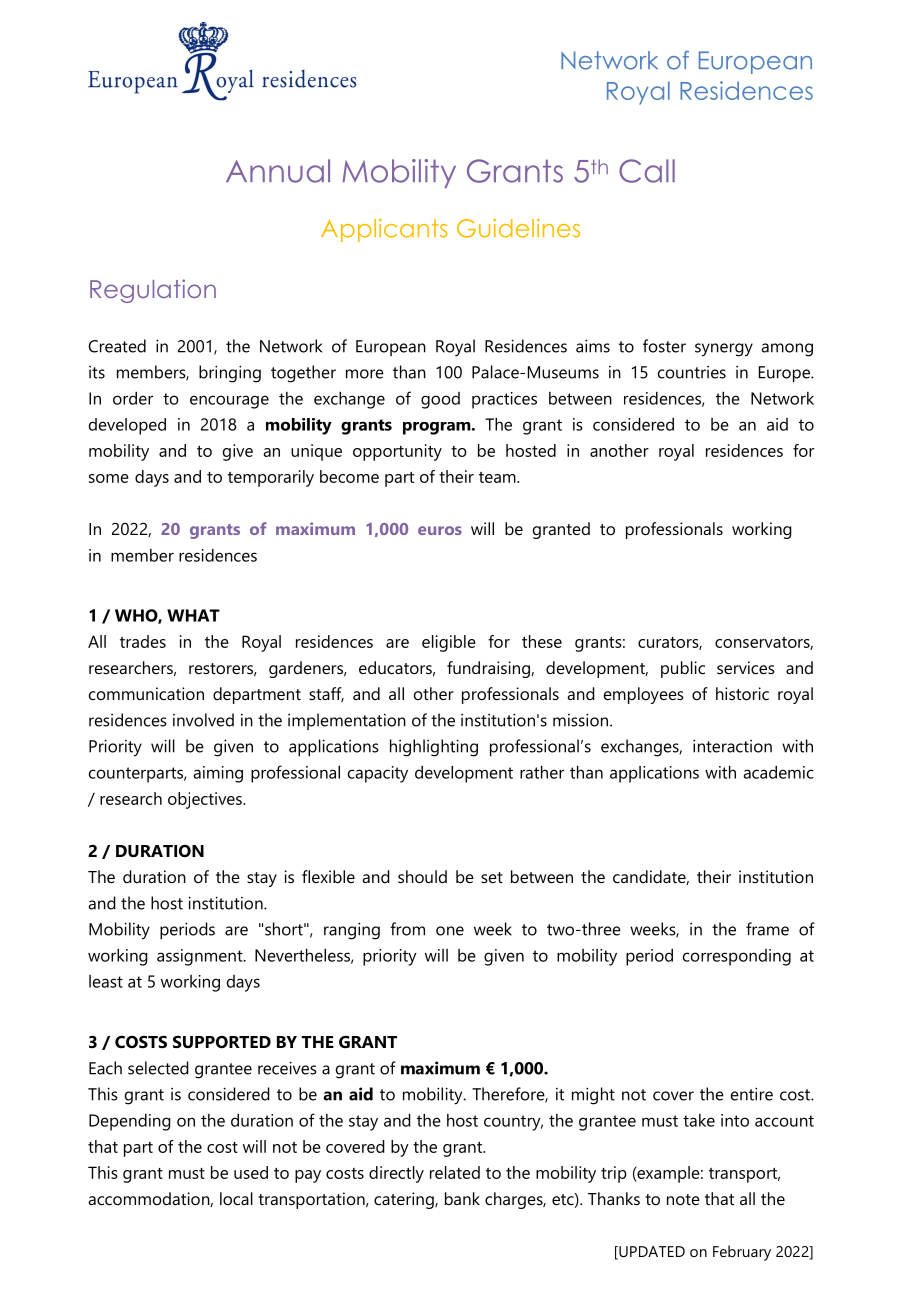 The height and width of the screenshot is (1308, 924). I want to click on bank, so click(462, 1198).
